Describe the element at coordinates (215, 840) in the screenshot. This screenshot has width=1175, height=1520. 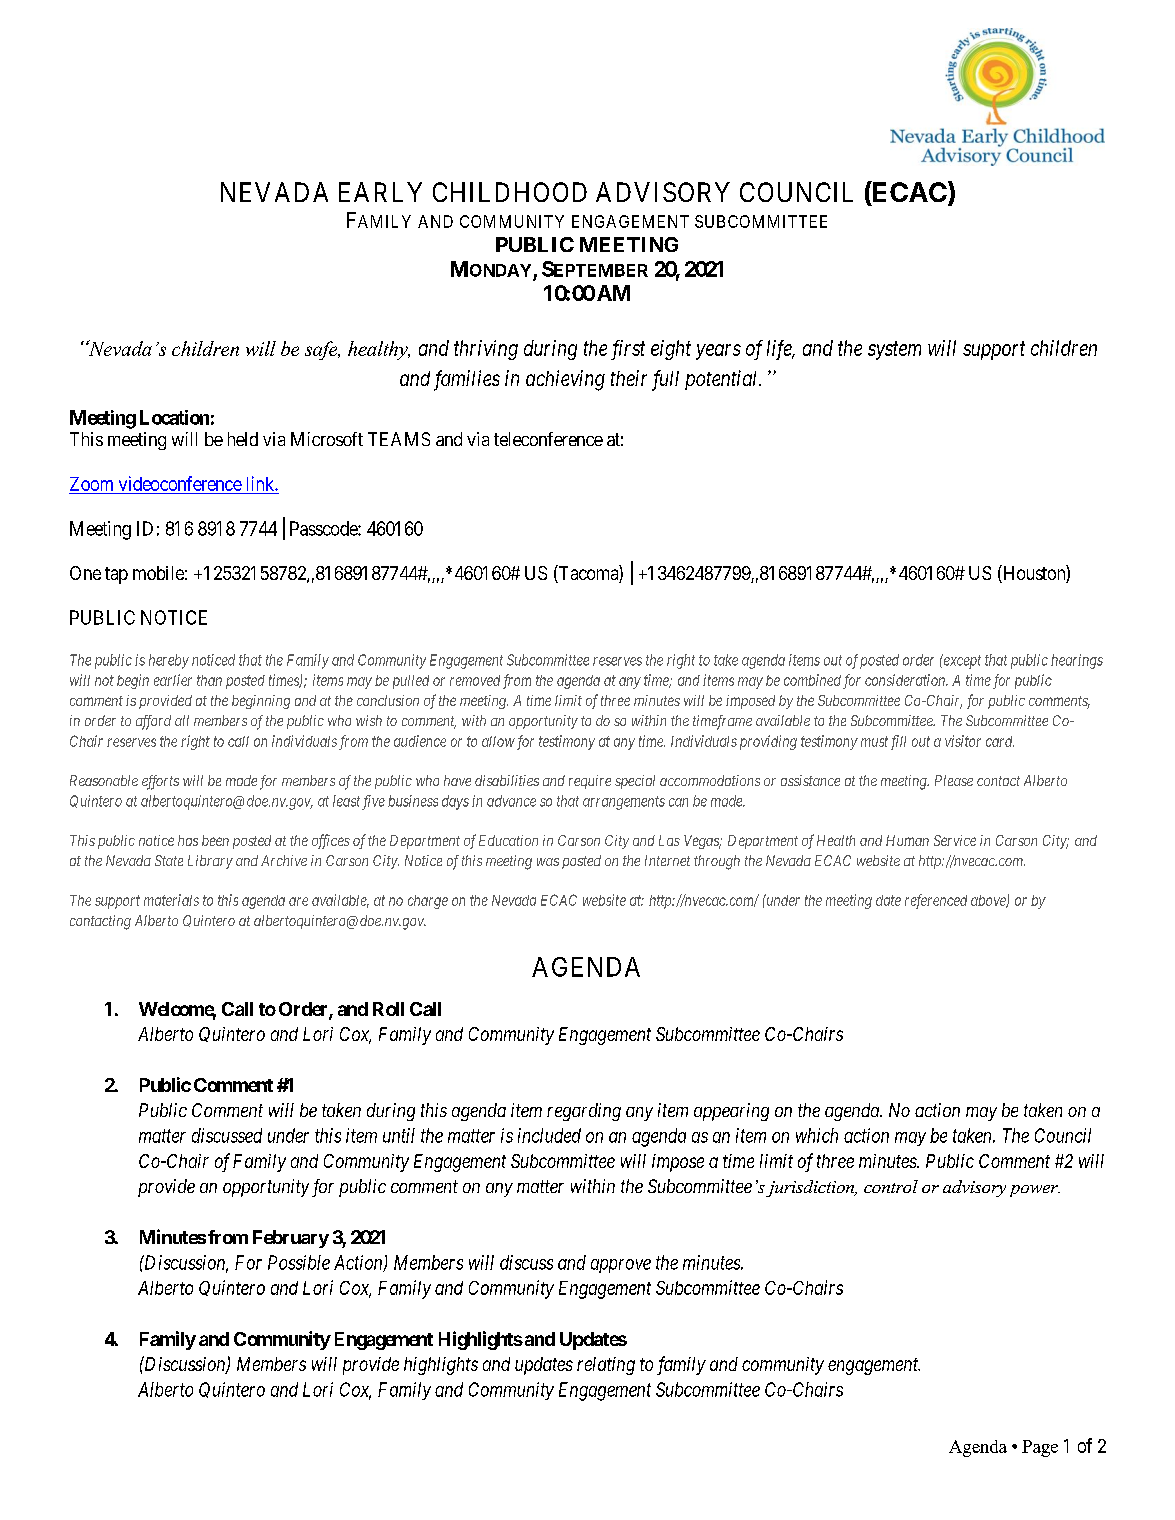
I see `been` at that location.
